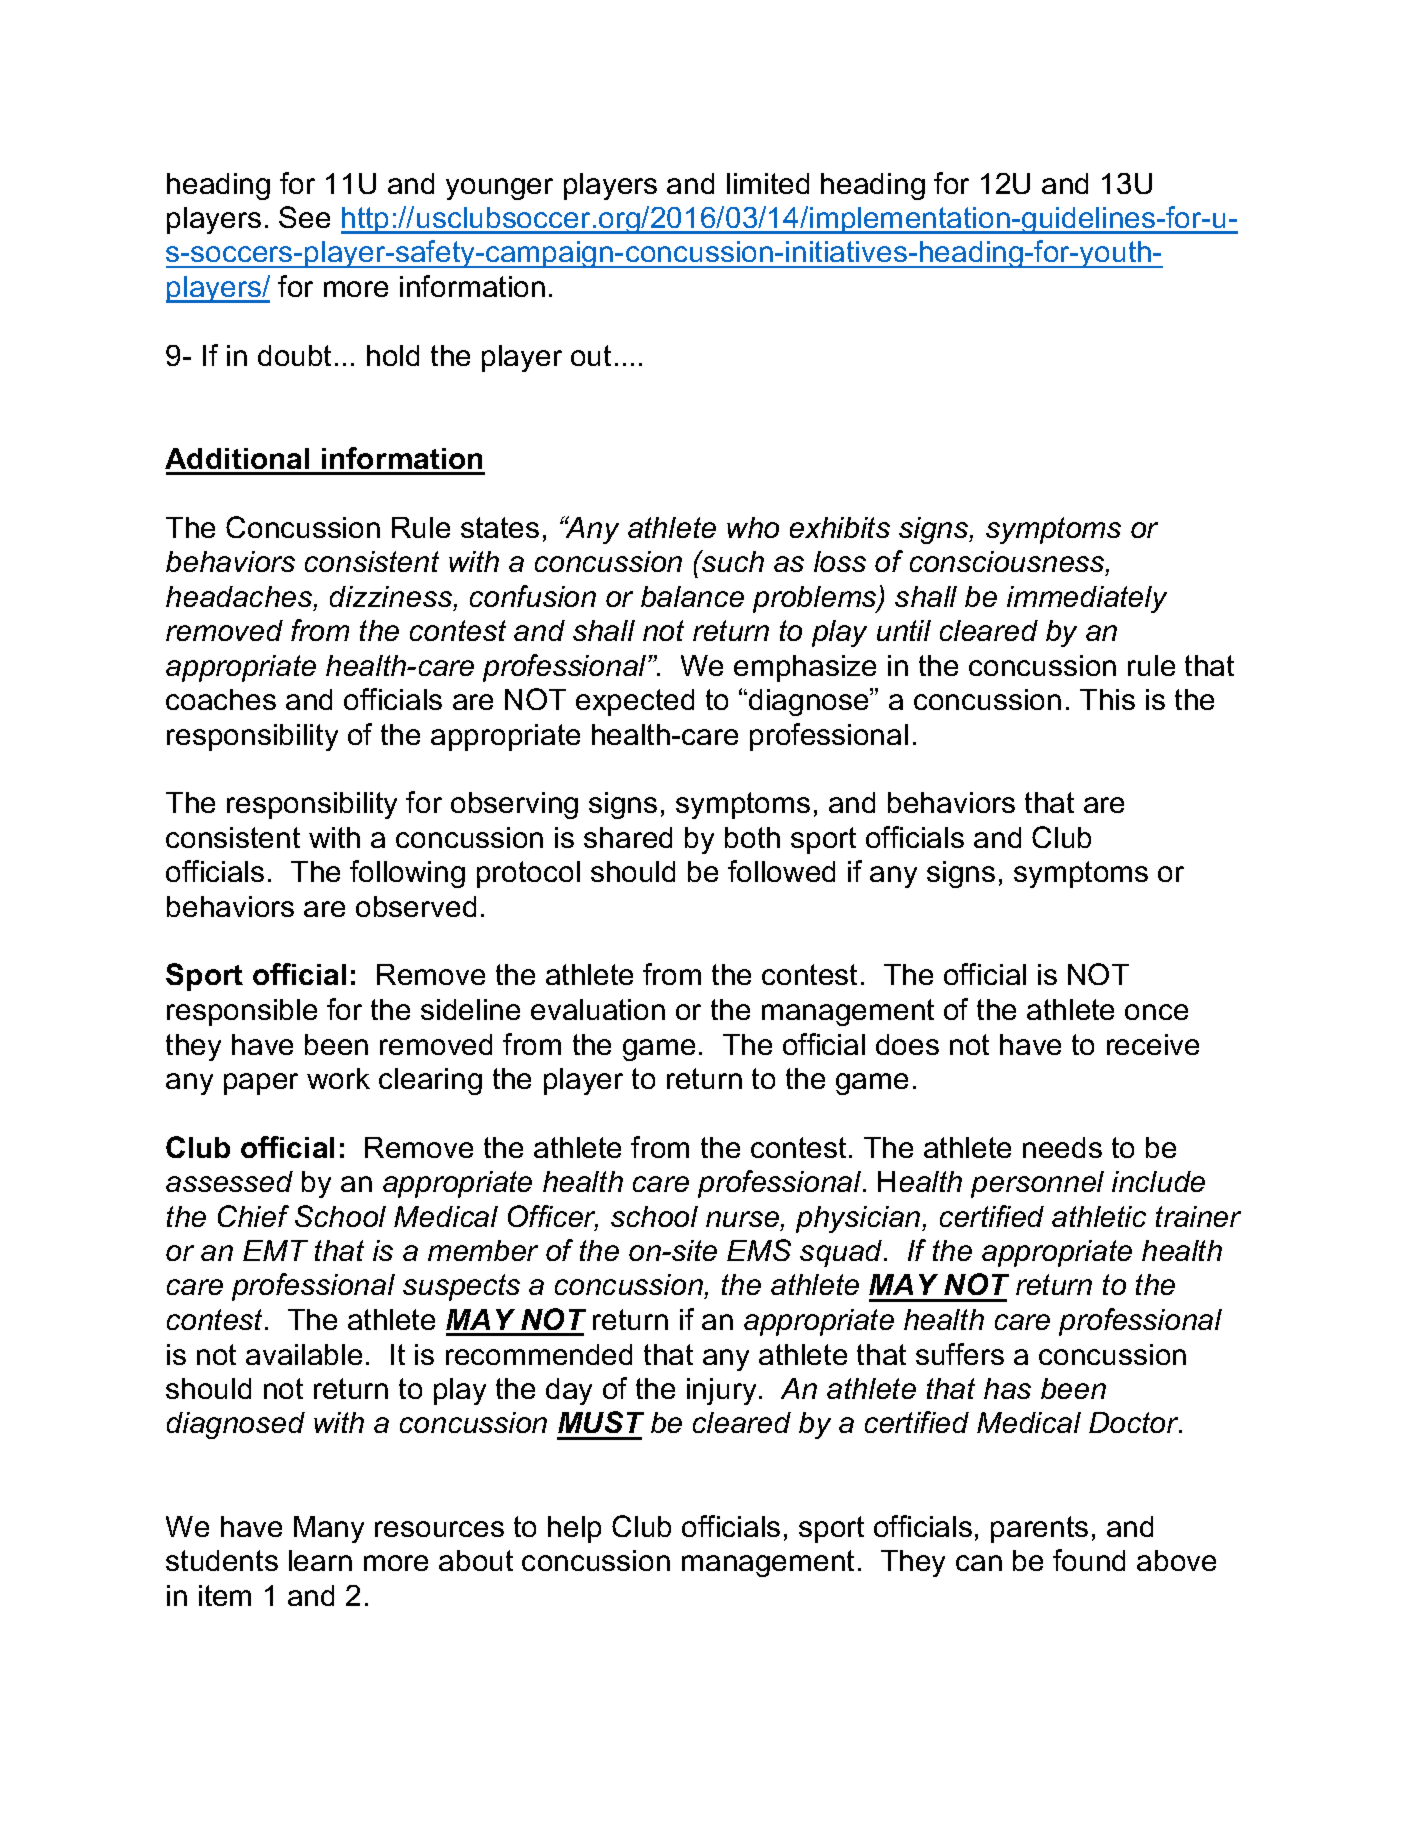 Image resolution: width=1410 pixels, height=1825 pixels. I want to click on See, so click(304, 217).
